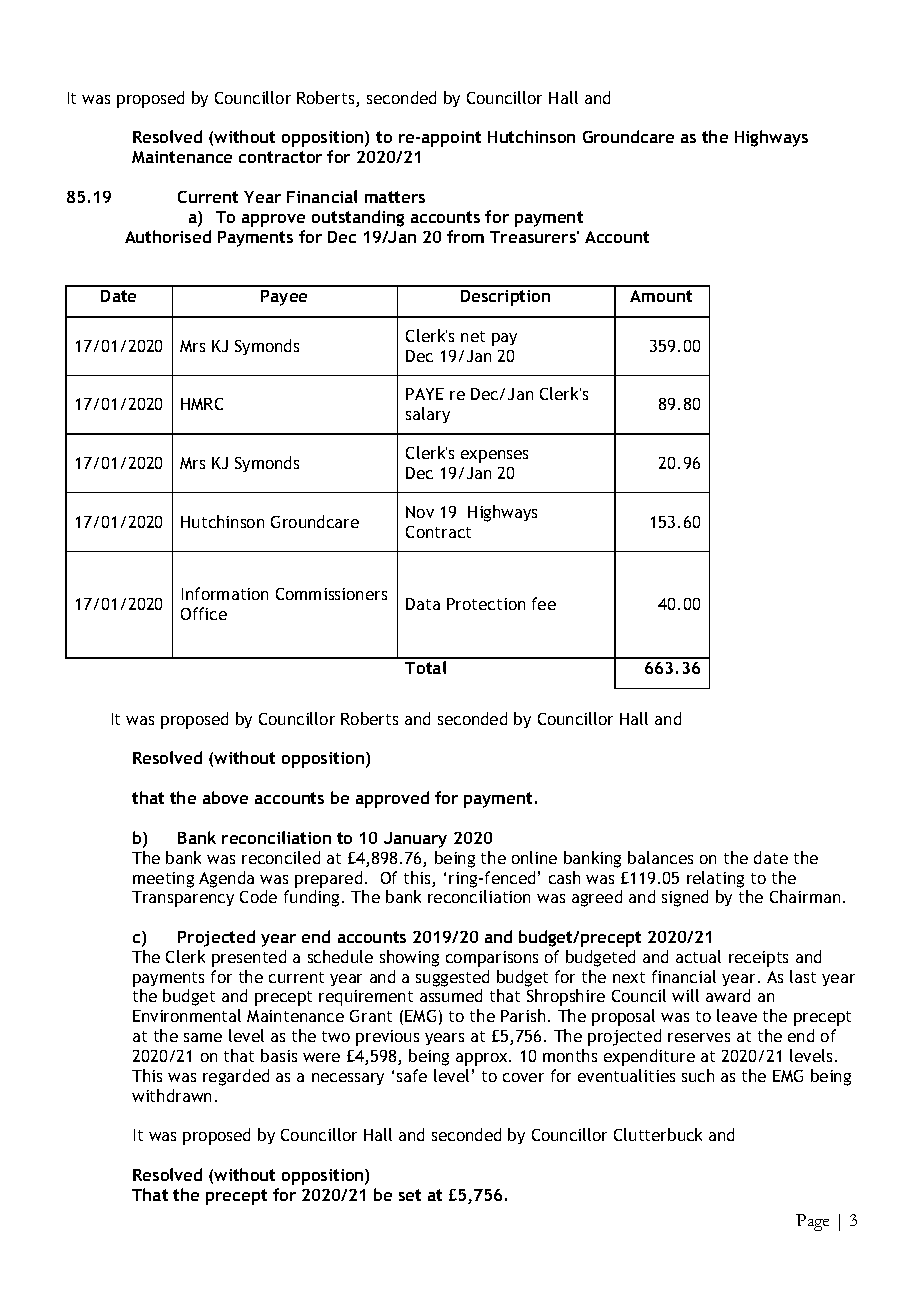 The image size is (924, 1308). Describe the element at coordinates (225, 797) in the page. I see `above` at that location.
